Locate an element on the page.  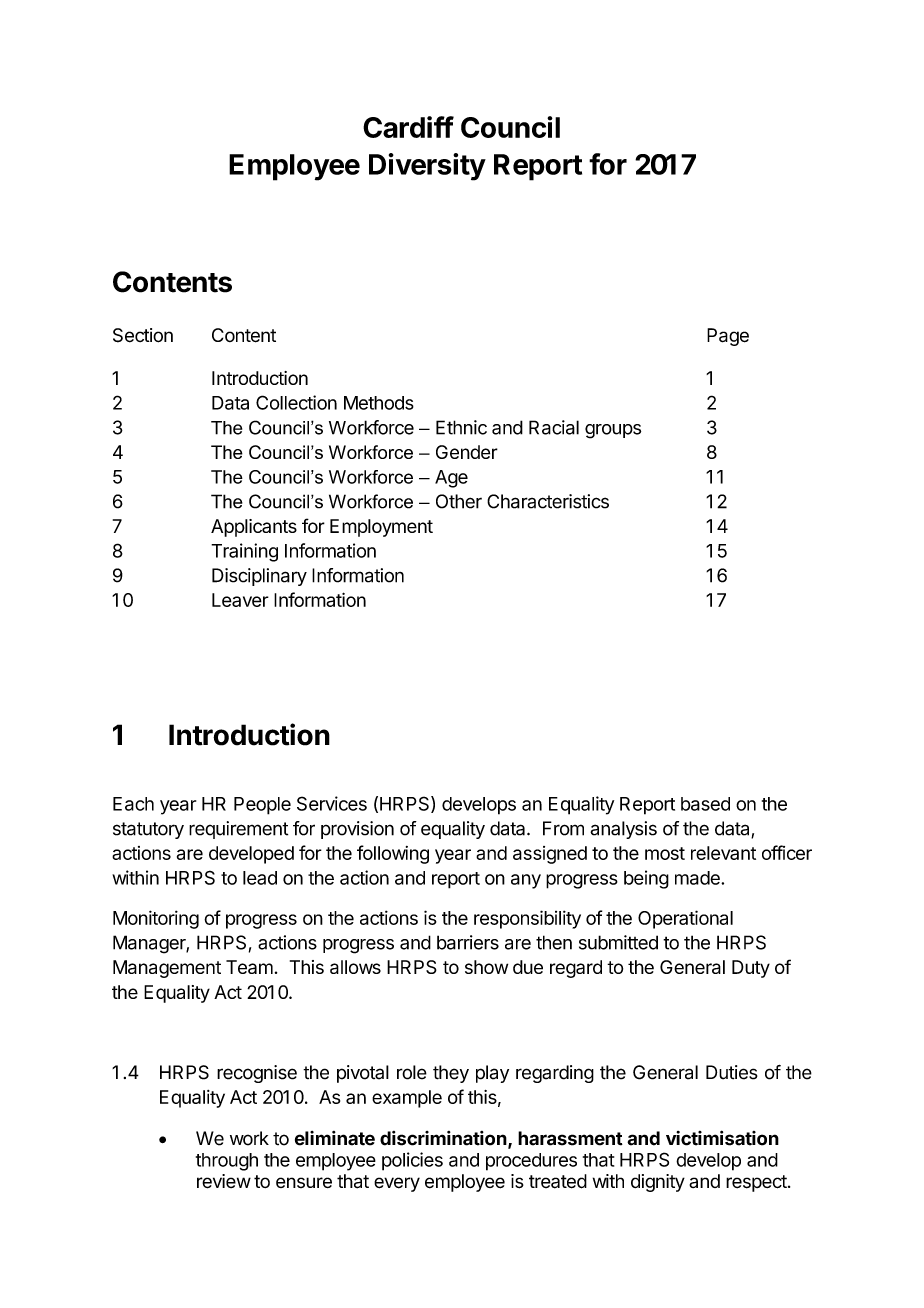
respect is located at coordinates (756, 1183).
